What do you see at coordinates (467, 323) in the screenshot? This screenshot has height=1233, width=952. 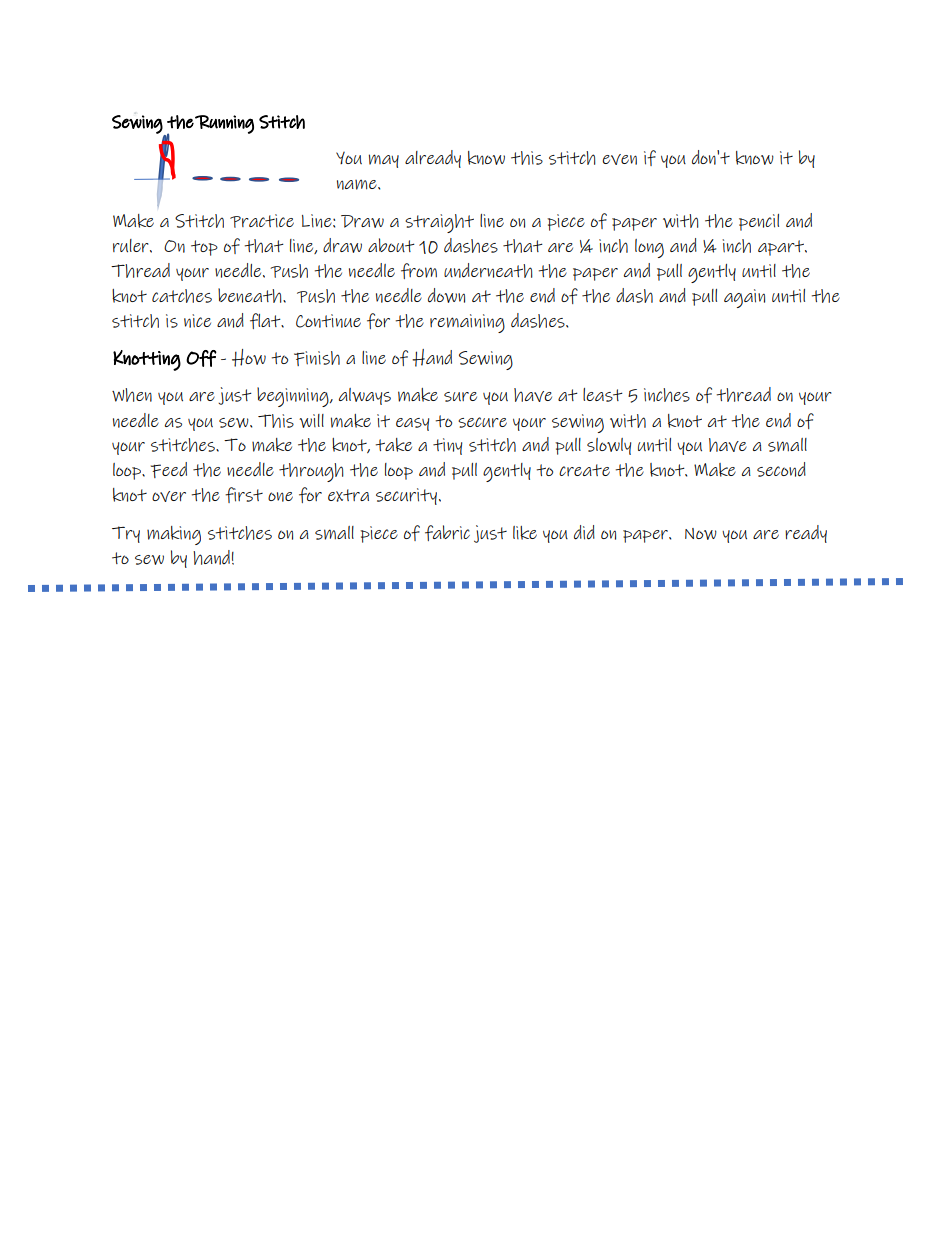 I see `remaining` at bounding box center [467, 323].
